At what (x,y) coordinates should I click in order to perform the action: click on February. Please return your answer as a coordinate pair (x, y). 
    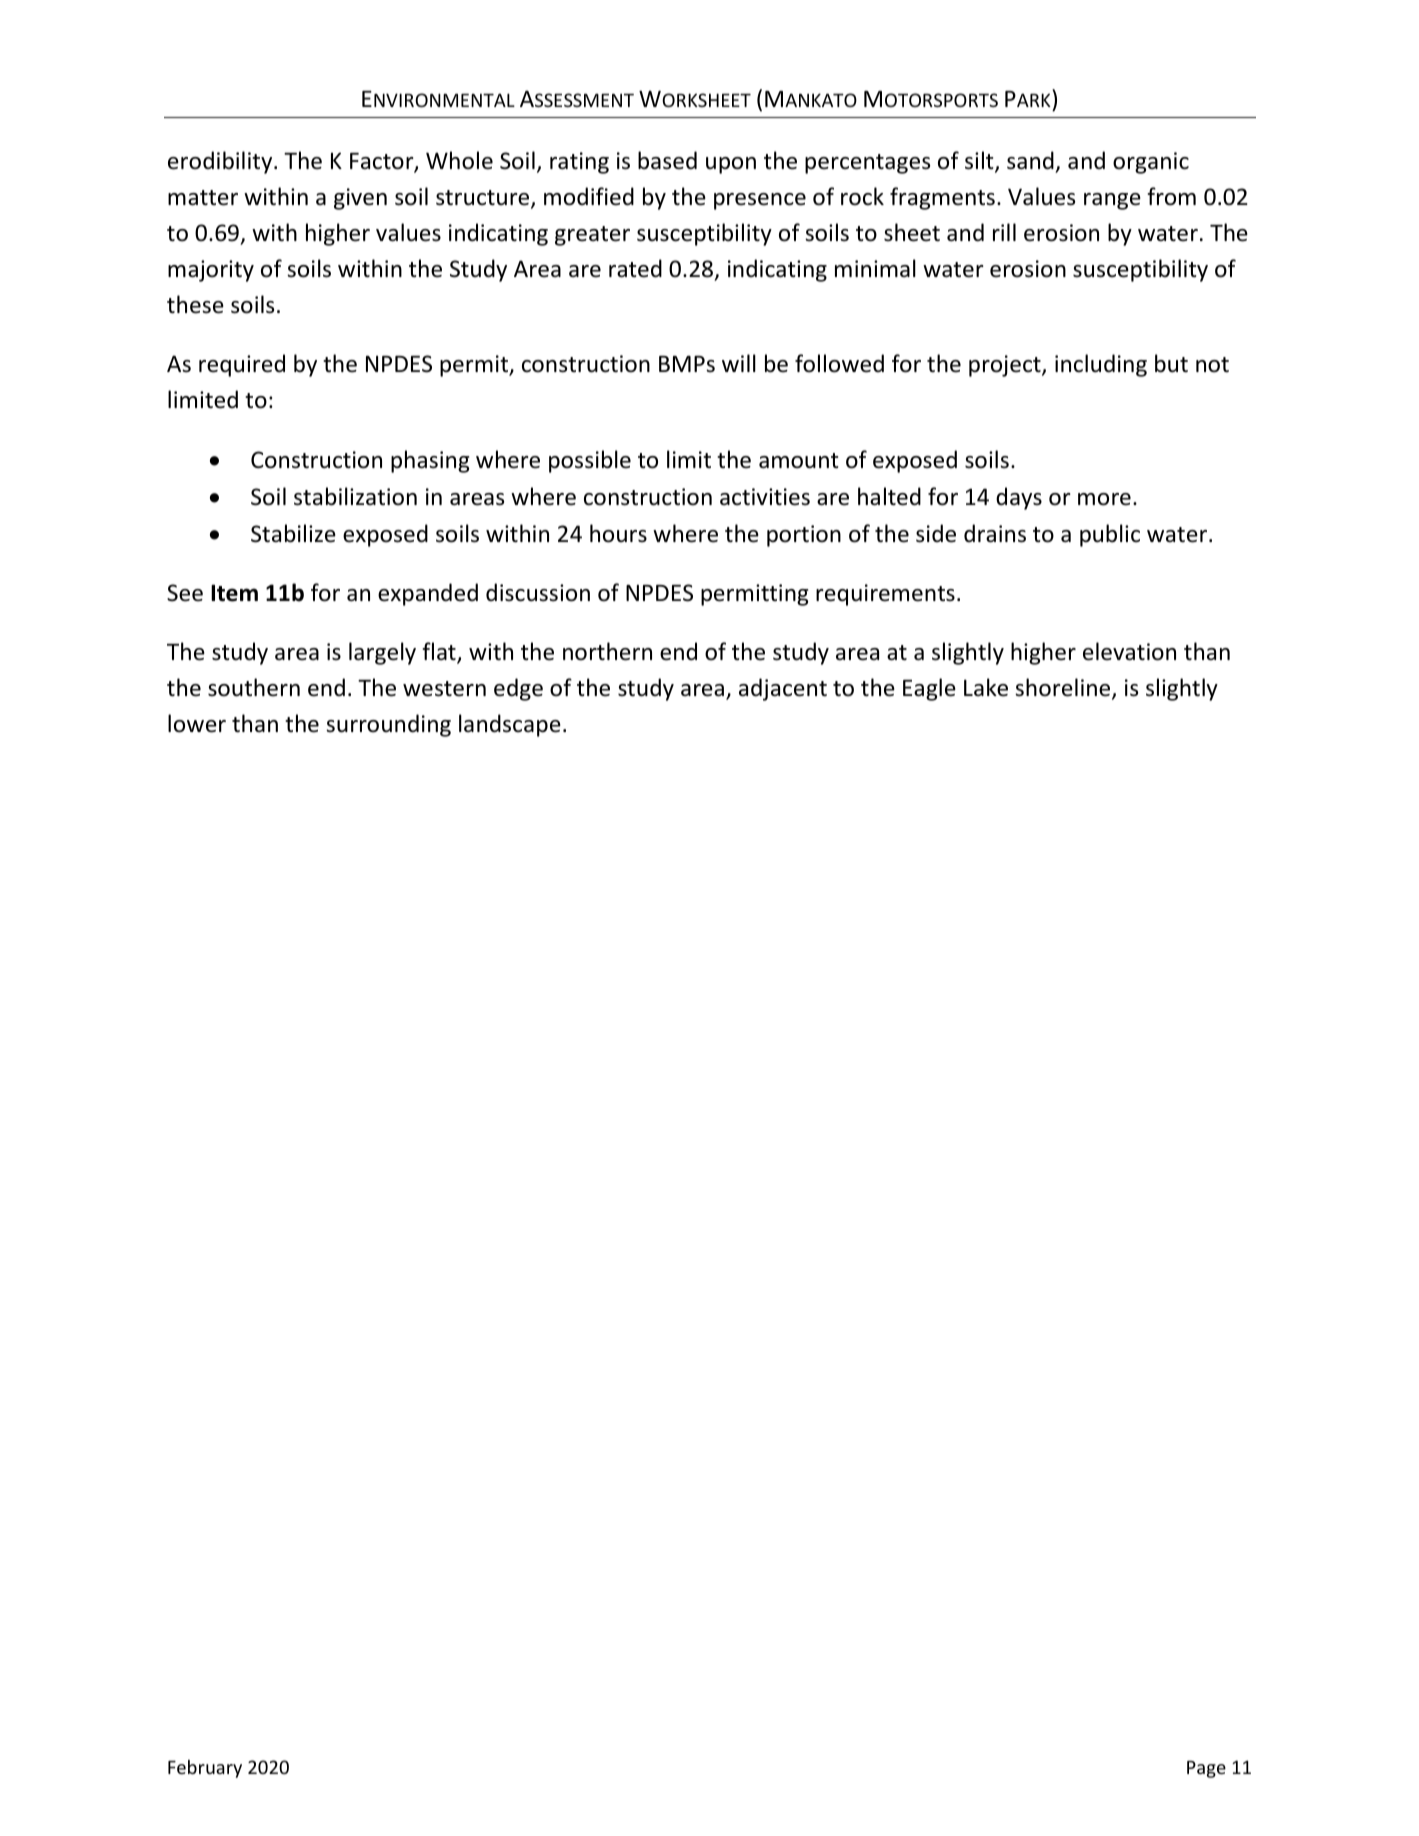
    Looking at the image, I should click on (205, 1769).
